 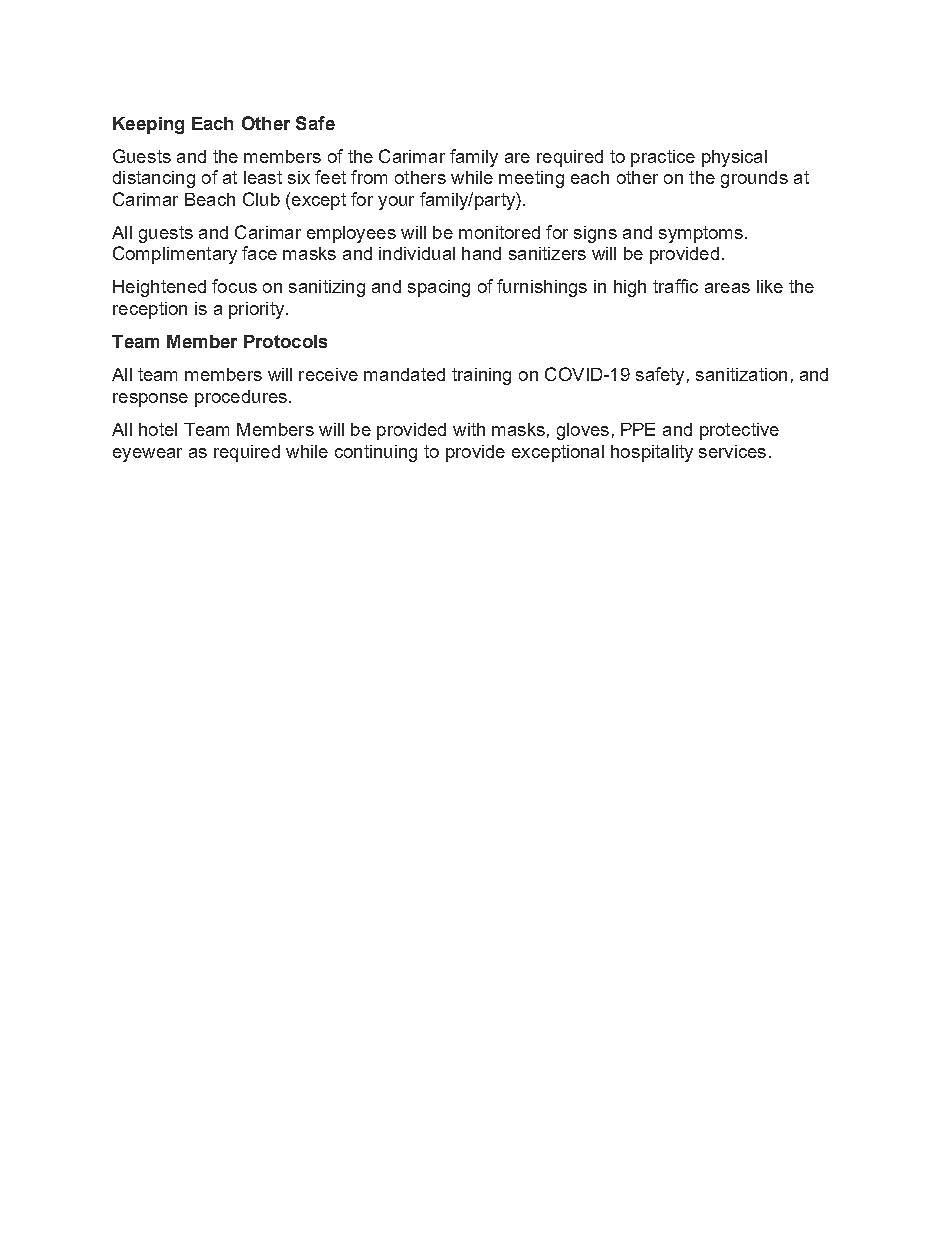 What do you see at coordinates (663, 158) in the screenshot?
I see `practice` at bounding box center [663, 158].
